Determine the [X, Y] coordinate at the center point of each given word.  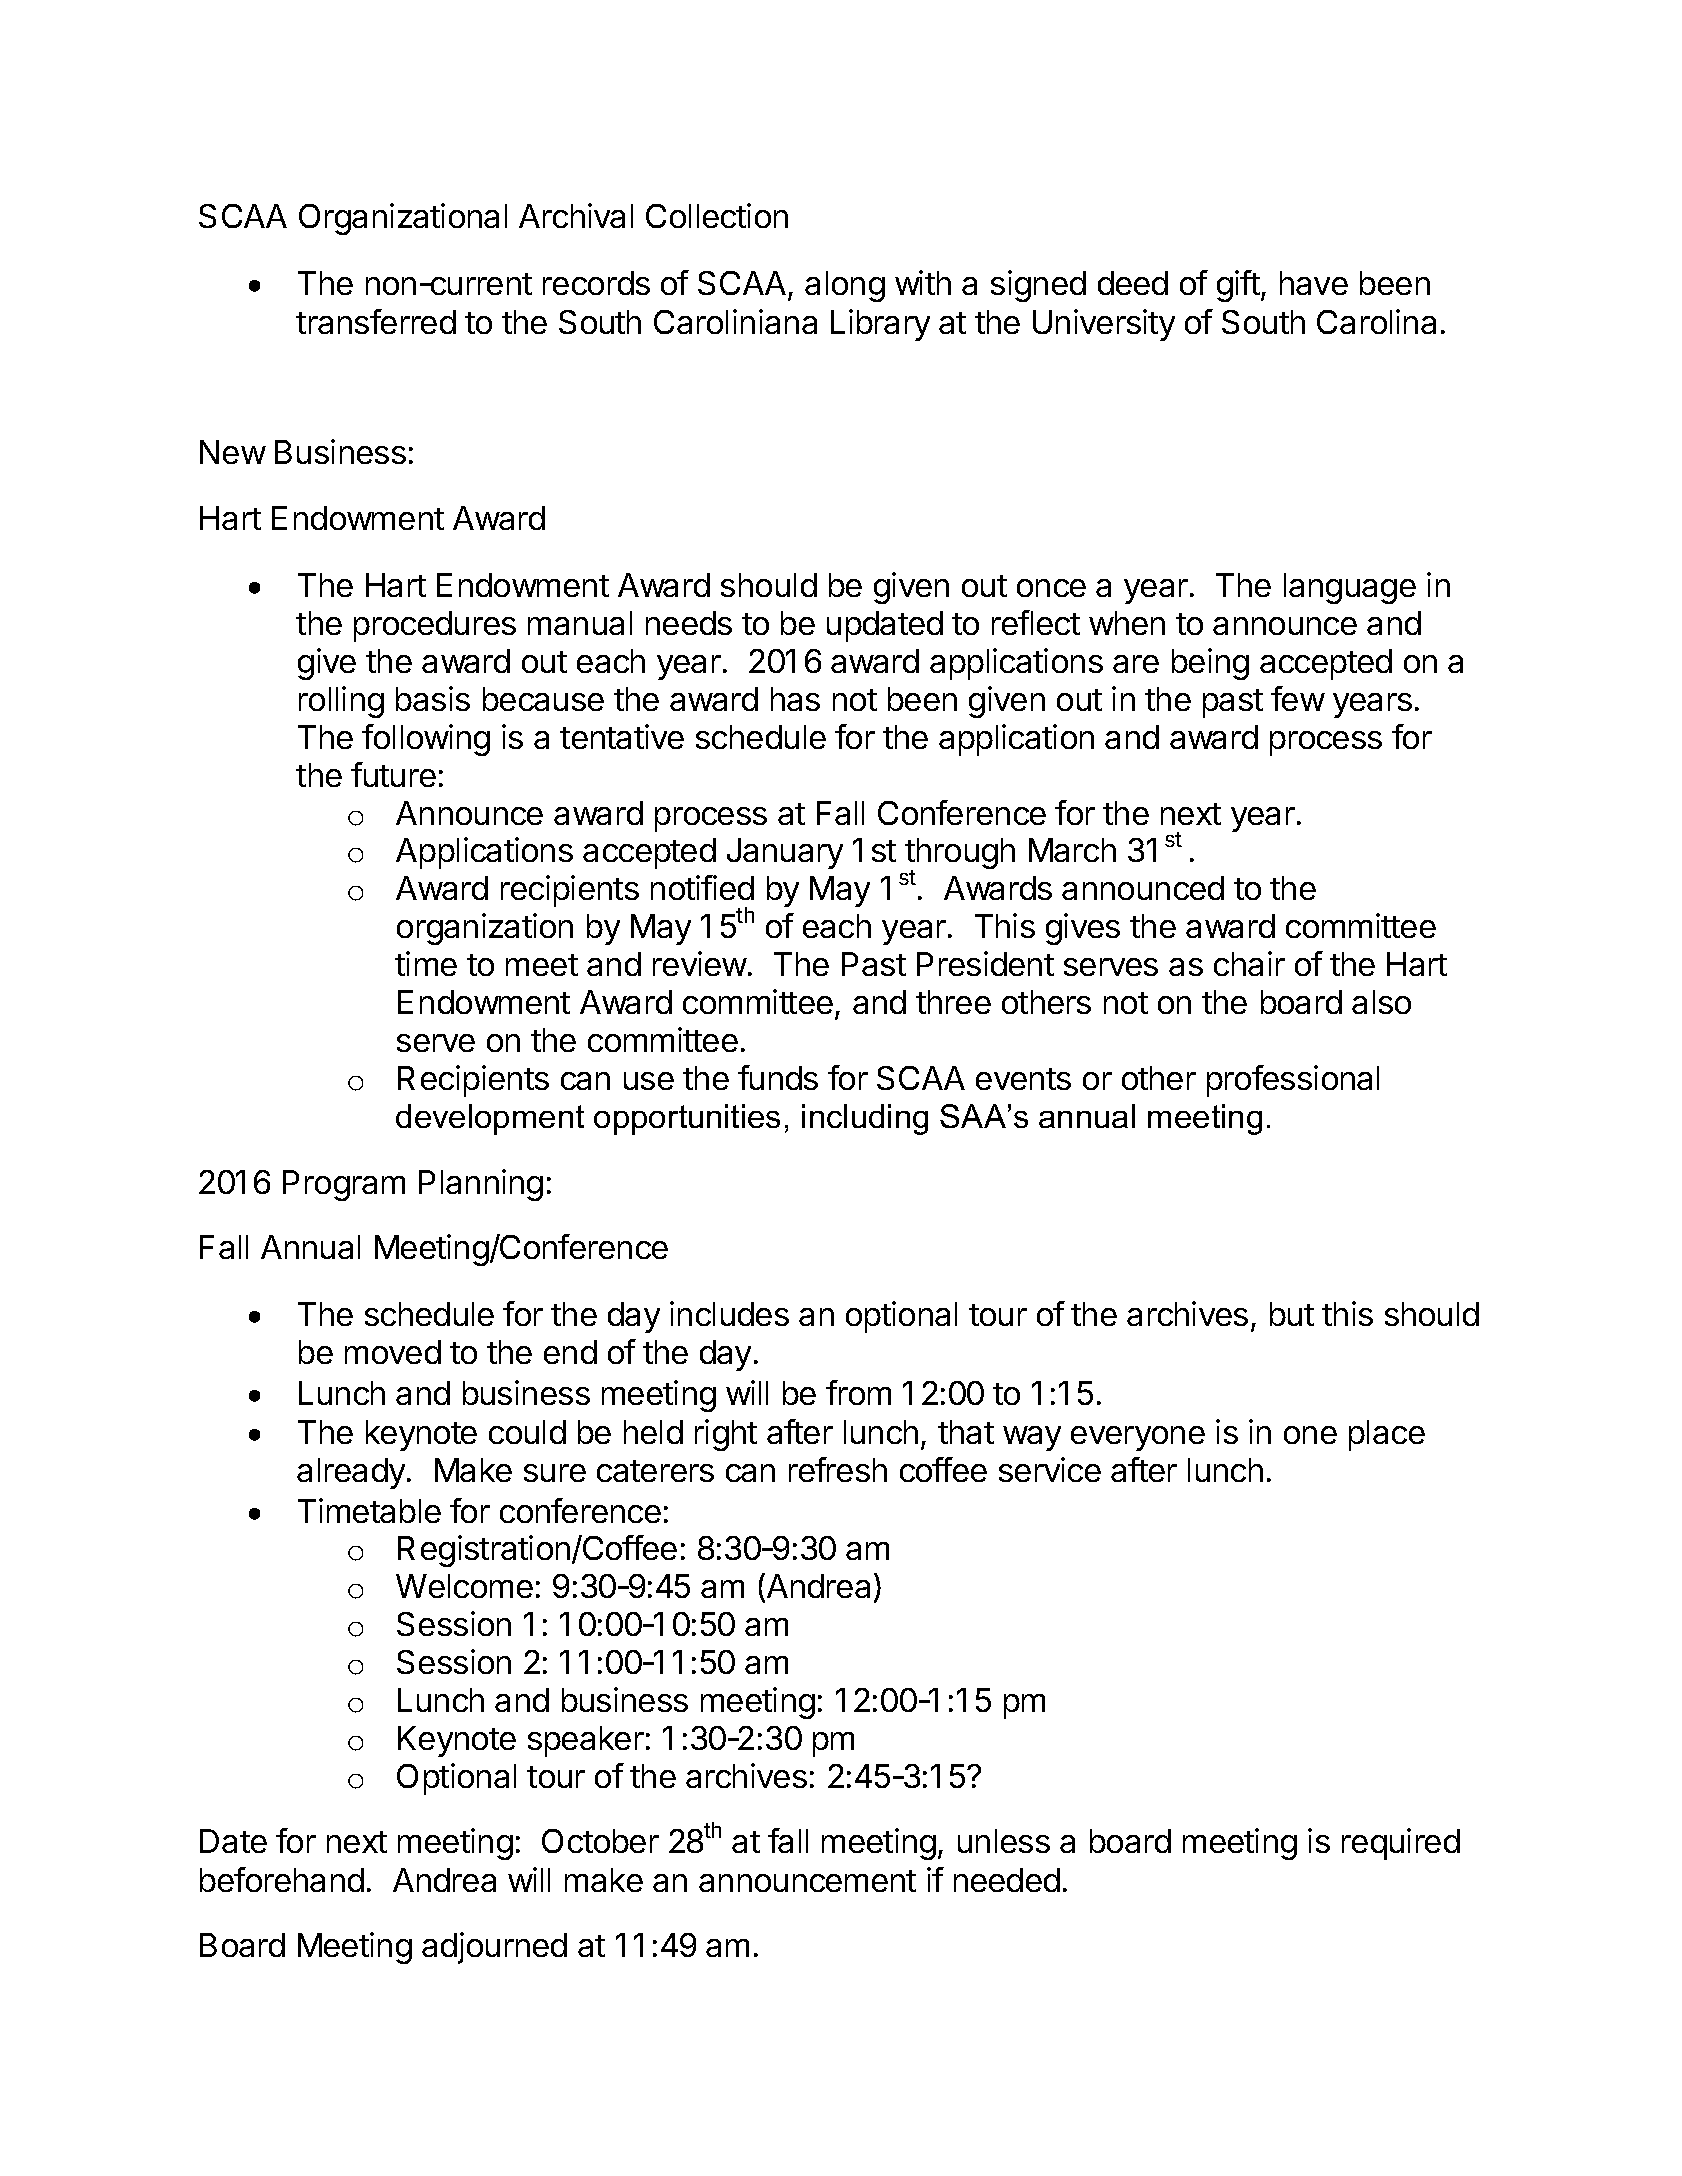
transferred [376, 321]
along [845, 286]
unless [1004, 1841]
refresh [838, 1469]
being [1210, 664]
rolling [341, 702]
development [490, 1119]
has [795, 699]
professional [1293, 1081]
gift [1238, 286]
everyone [1138, 1438]
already [351, 1473]
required [1401, 1844]
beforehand [282, 1879]
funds [778, 1077]
